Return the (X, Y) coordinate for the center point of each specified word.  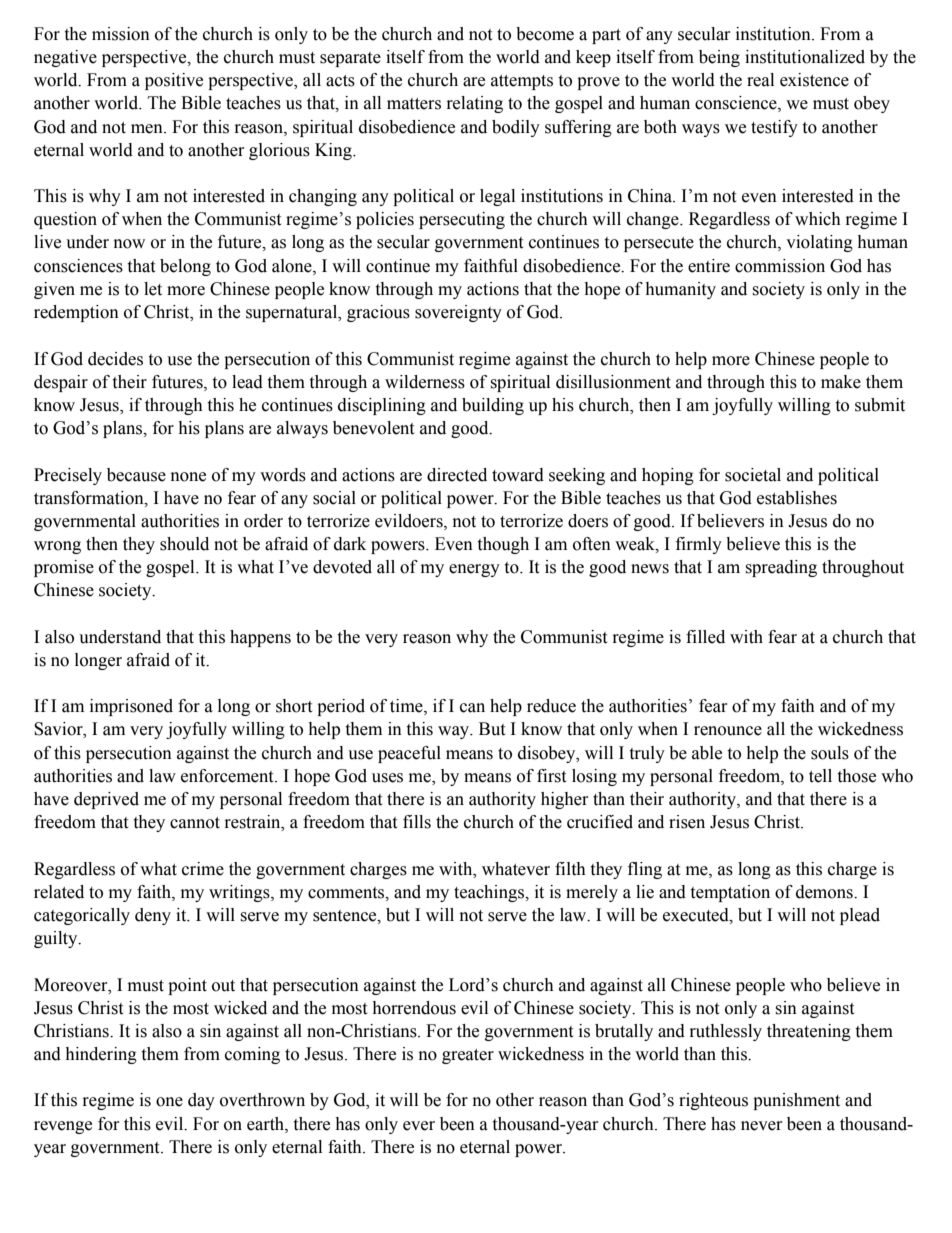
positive (174, 81)
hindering (101, 1055)
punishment (796, 1101)
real (760, 80)
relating (475, 104)
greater (468, 1056)
